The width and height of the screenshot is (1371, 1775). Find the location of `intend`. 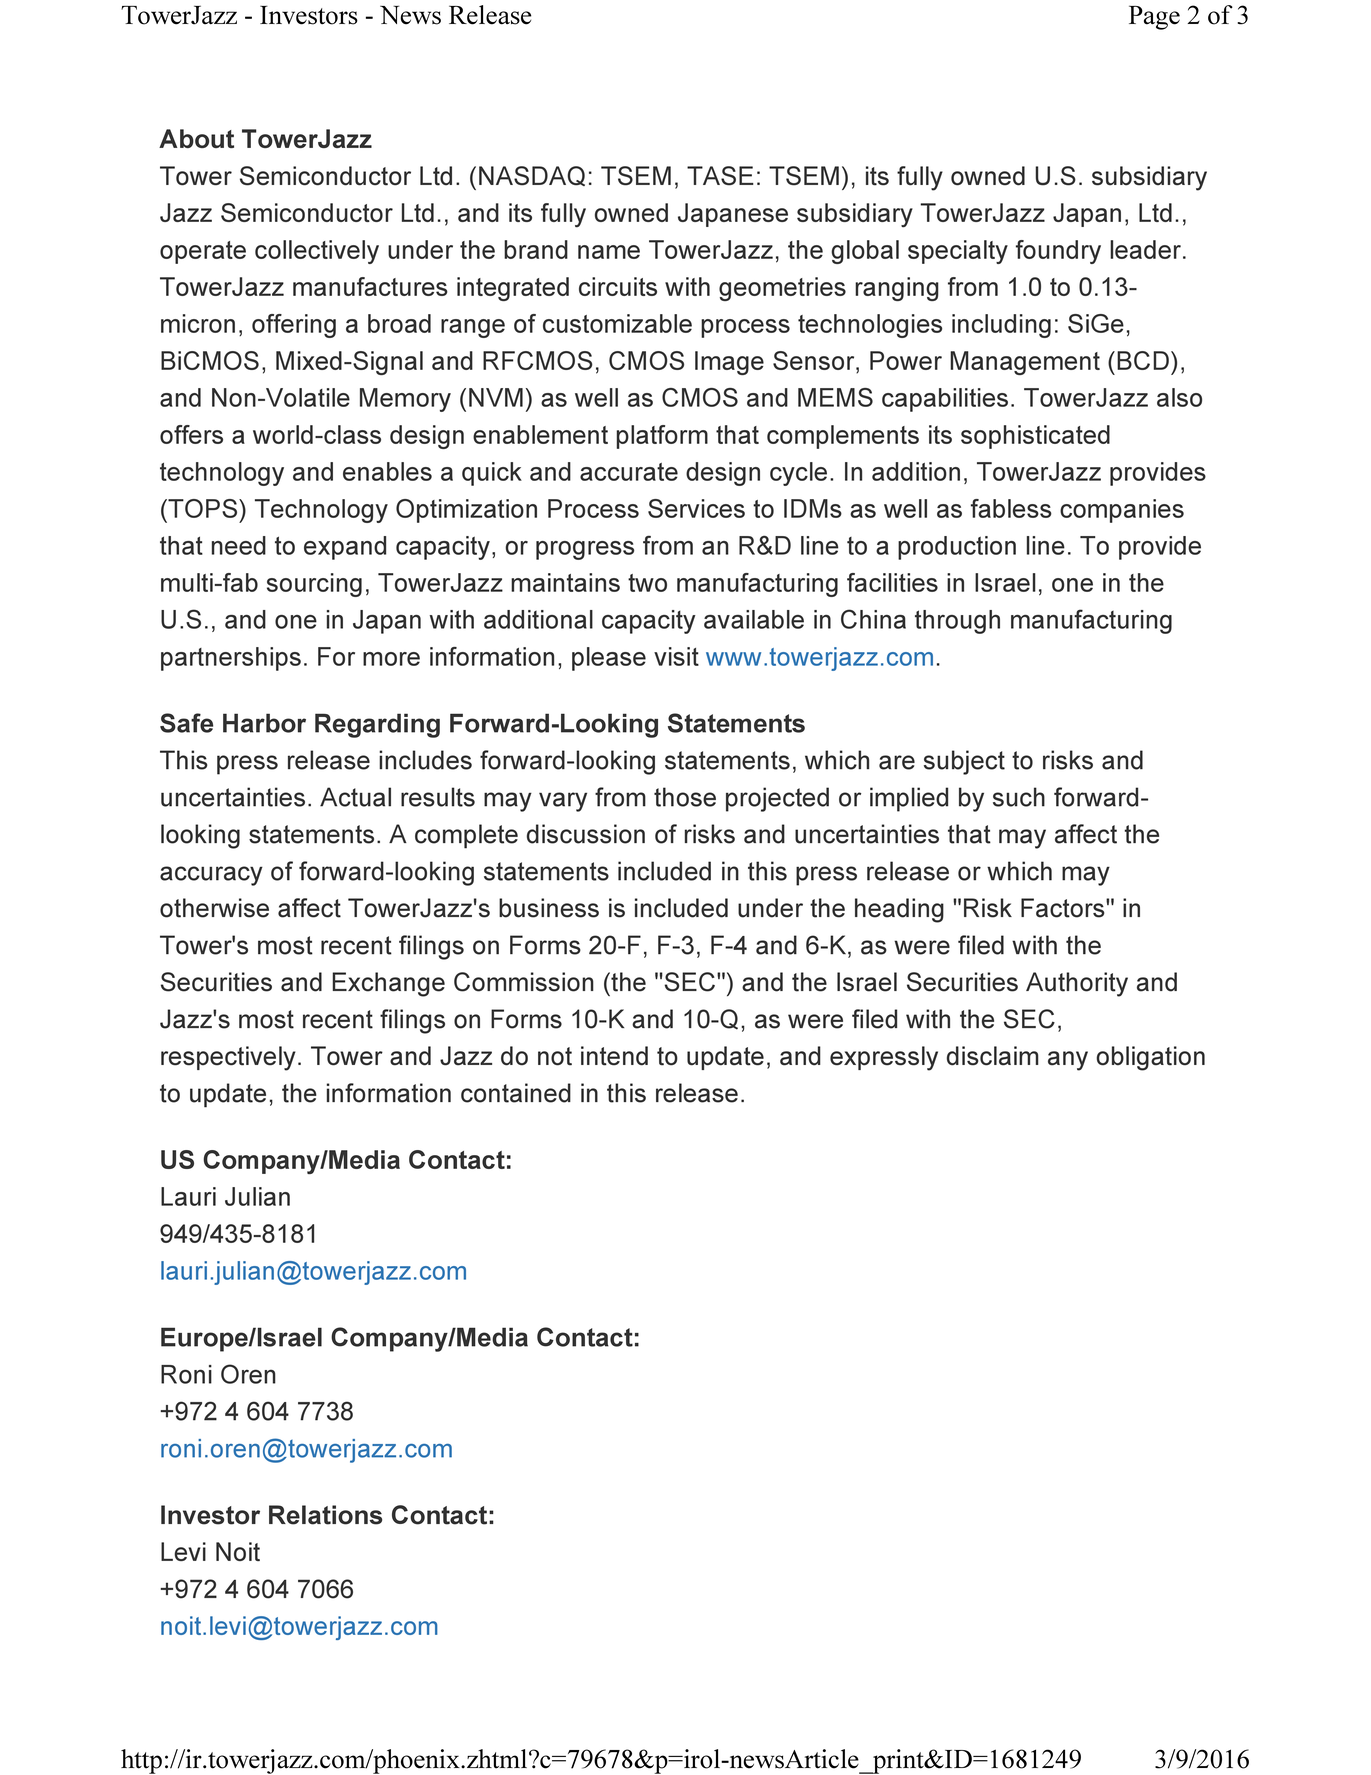

intend is located at coordinates (614, 1056).
